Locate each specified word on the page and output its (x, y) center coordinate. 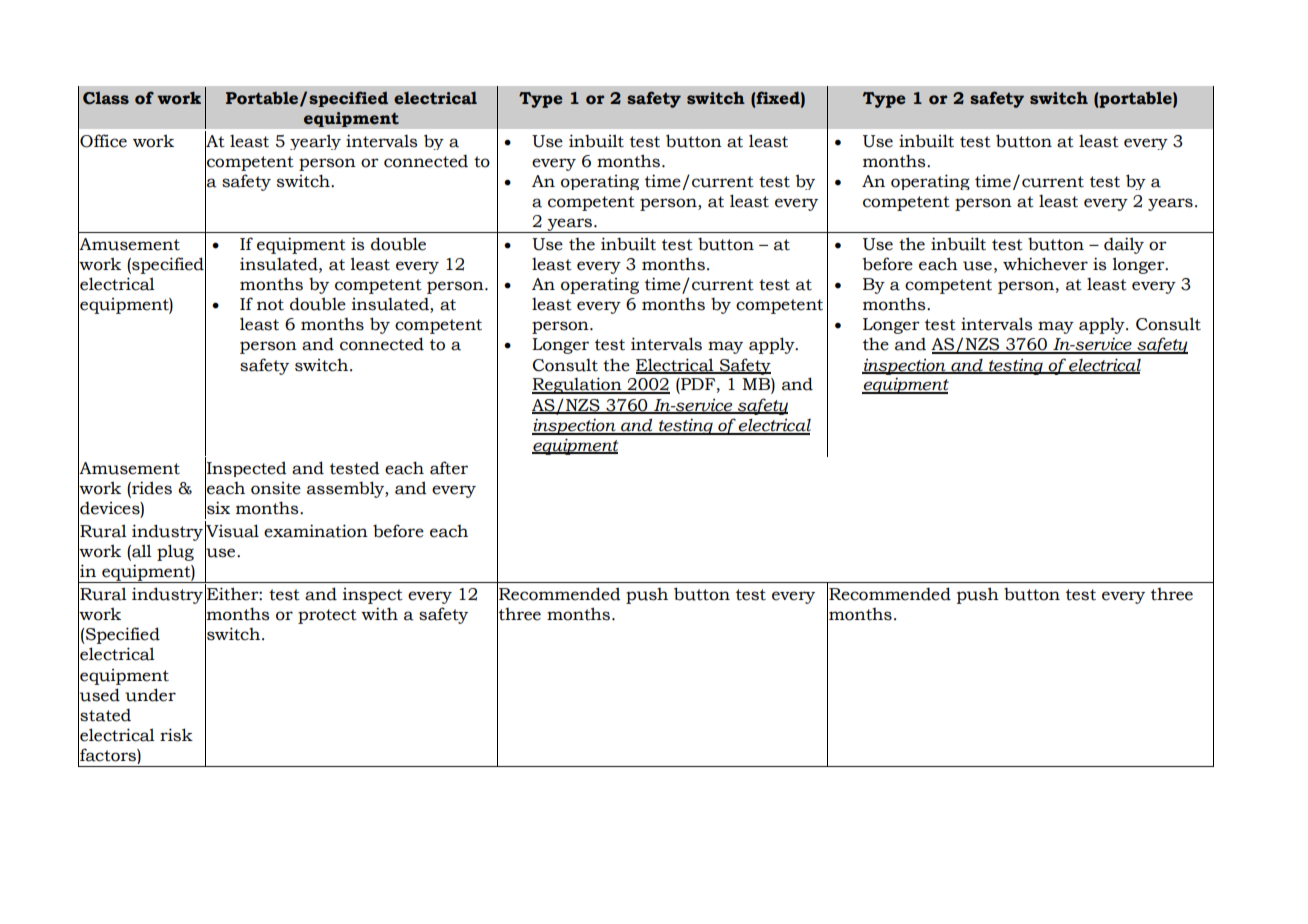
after (449, 468)
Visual (232, 531)
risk (176, 735)
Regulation (578, 385)
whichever (1045, 264)
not (270, 305)
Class (106, 98)
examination (316, 531)
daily (1124, 245)
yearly (315, 142)
